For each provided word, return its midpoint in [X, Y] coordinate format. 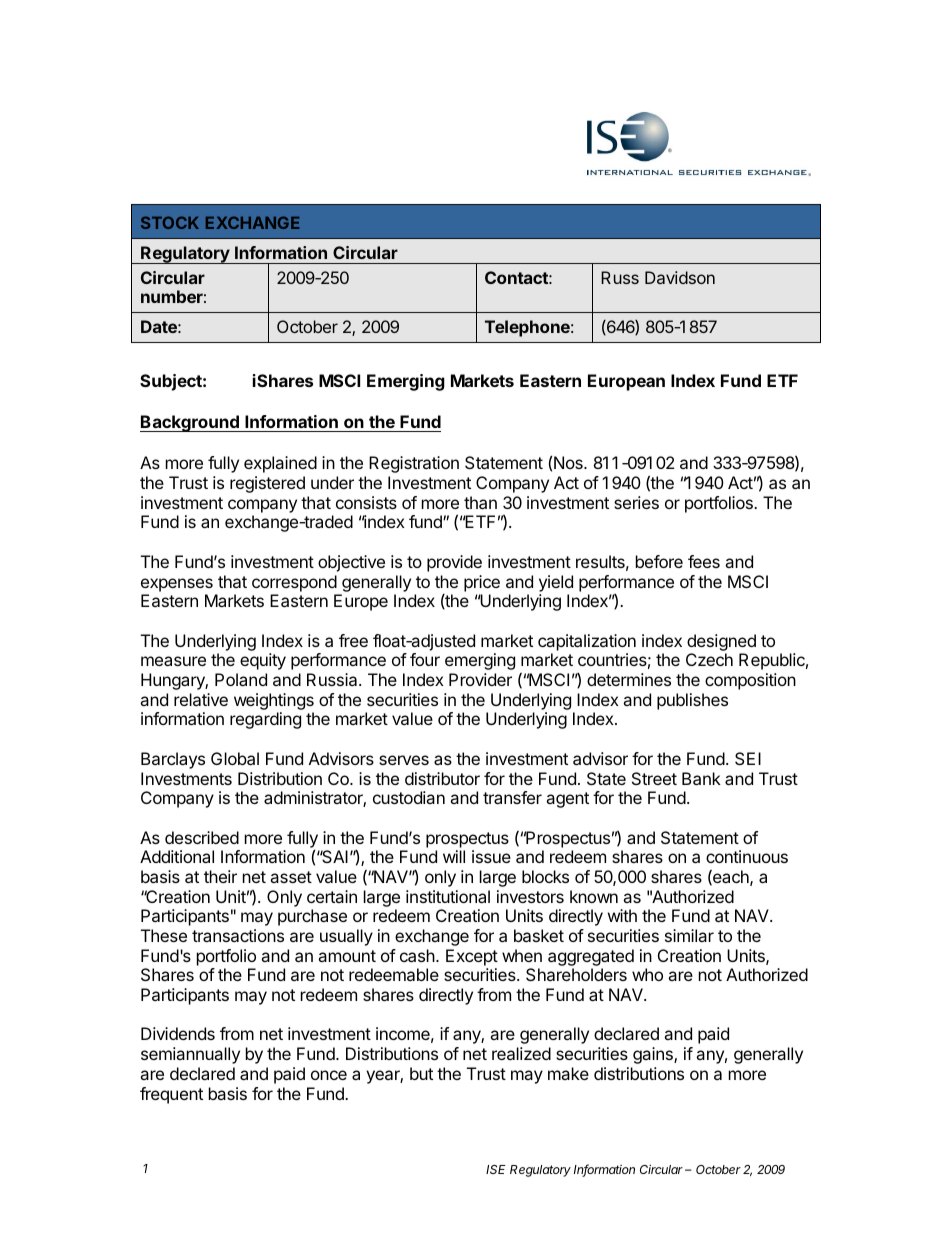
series [636, 502]
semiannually [190, 1055]
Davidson [680, 277]
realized [521, 1053]
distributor [442, 778]
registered [267, 484]
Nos [569, 462]
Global [235, 758]
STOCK [170, 222]
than [480, 502]
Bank [701, 778]
